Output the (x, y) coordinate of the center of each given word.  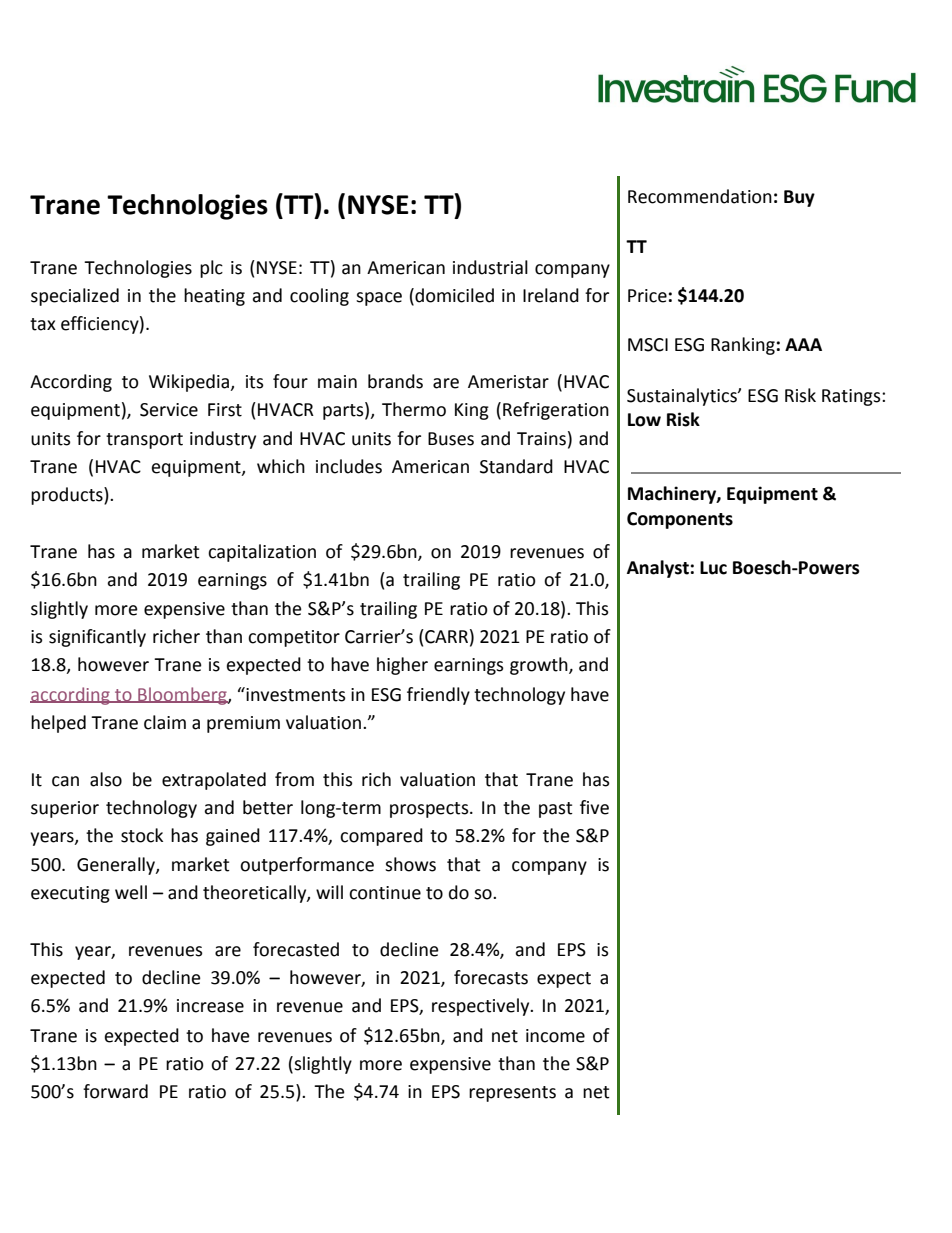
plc (211, 269)
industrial (490, 267)
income (555, 1036)
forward (115, 1091)
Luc (713, 568)
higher (402, 666)
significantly (97, 638)
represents (512, 1094)
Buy (799, 198)
